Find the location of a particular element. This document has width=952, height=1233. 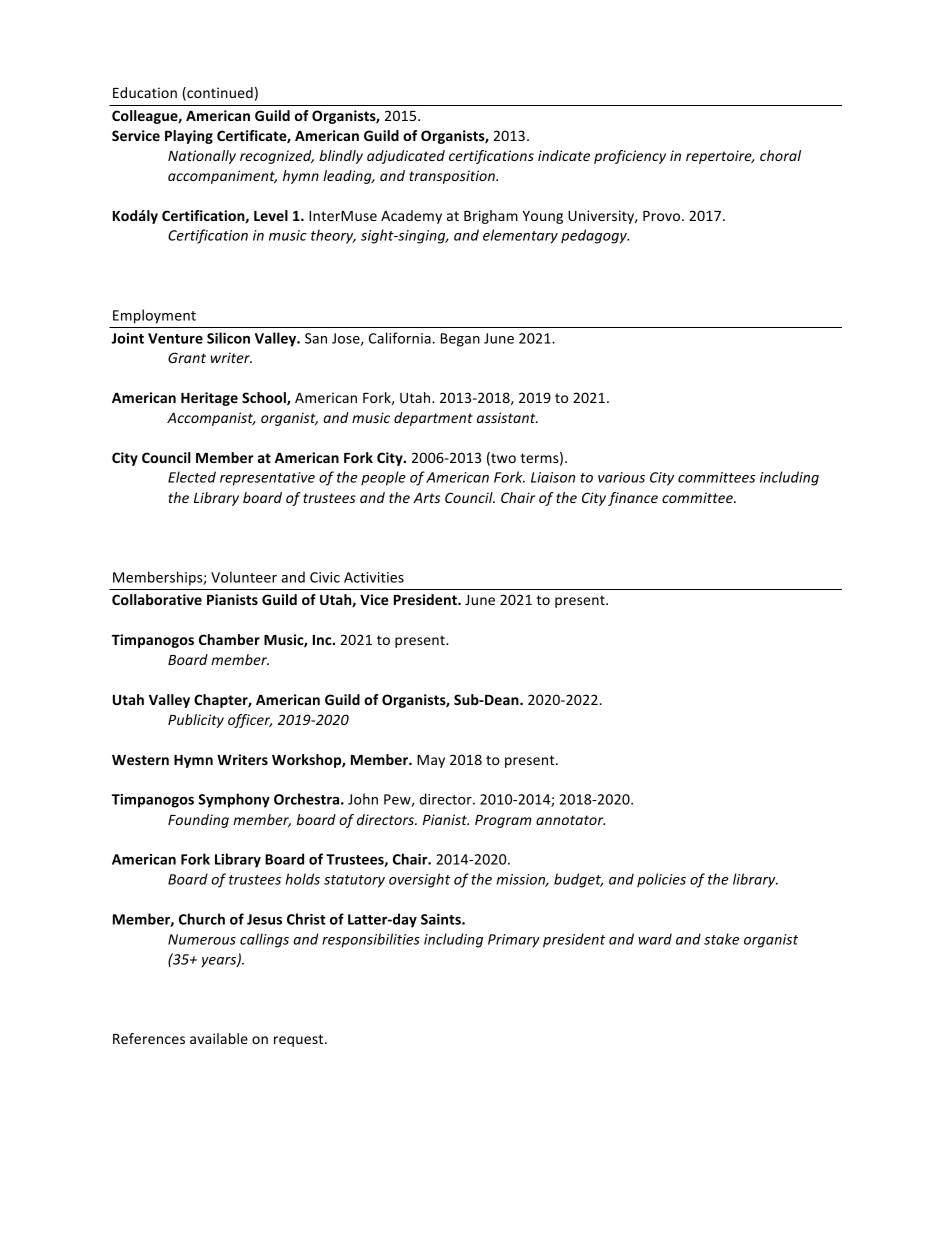

adjudicated is located at coordinates (406, 157).
